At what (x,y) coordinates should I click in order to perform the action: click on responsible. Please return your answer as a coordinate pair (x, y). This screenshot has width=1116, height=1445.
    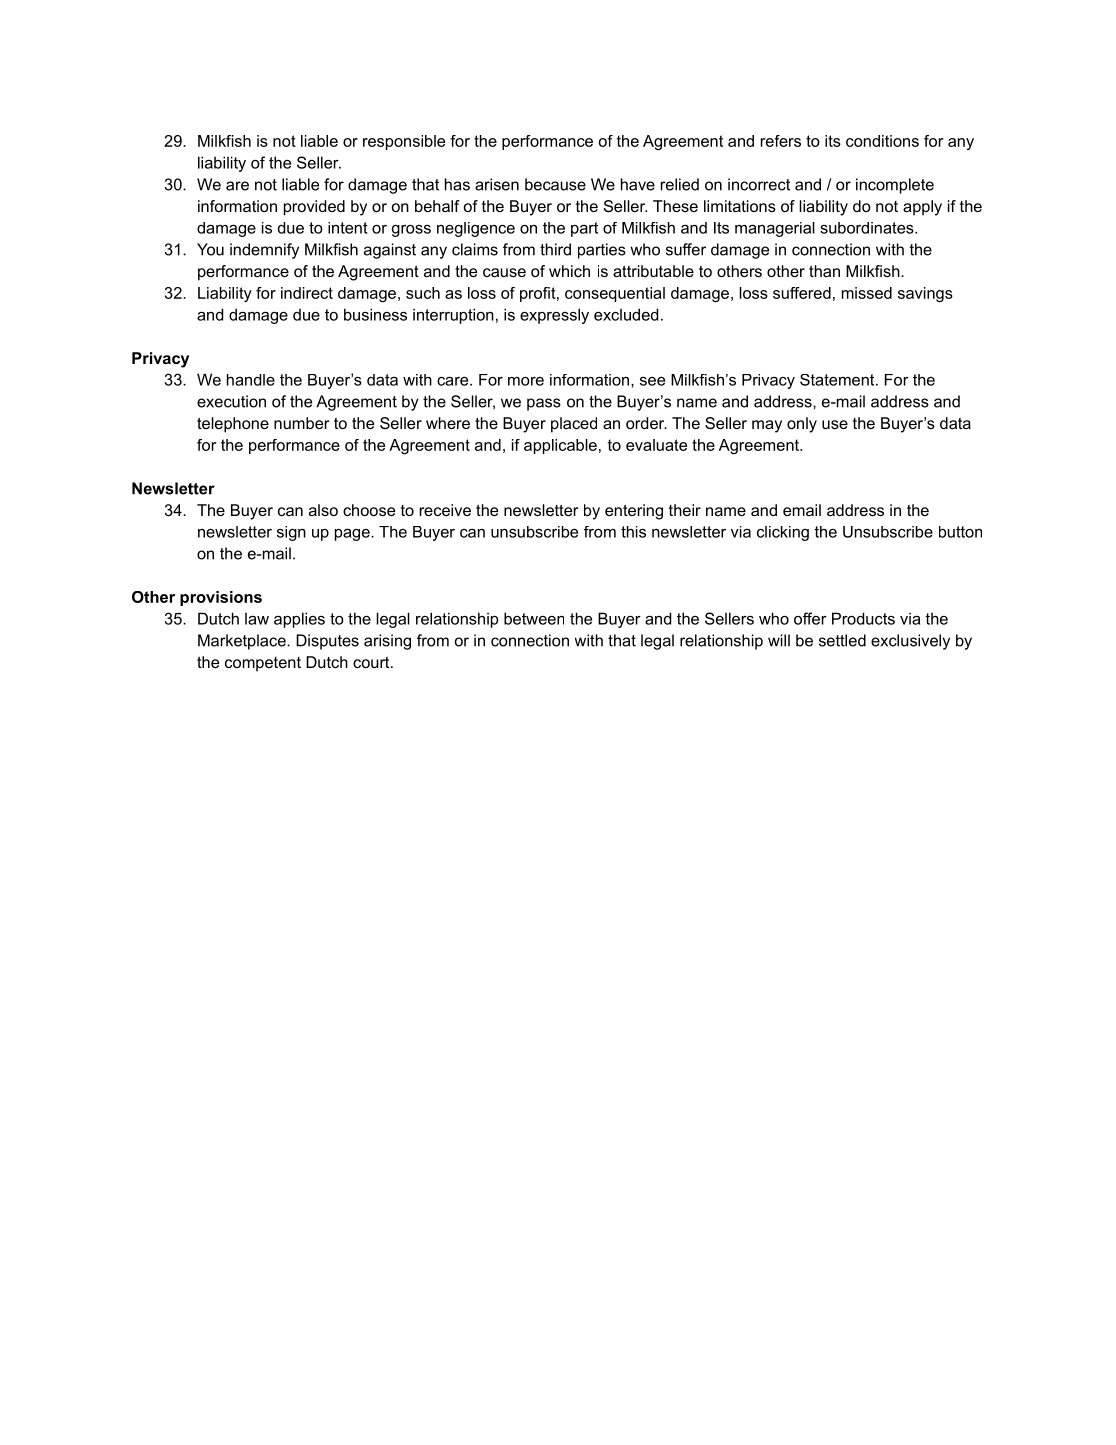
    Looking at the image, I should click on (404, 142).
